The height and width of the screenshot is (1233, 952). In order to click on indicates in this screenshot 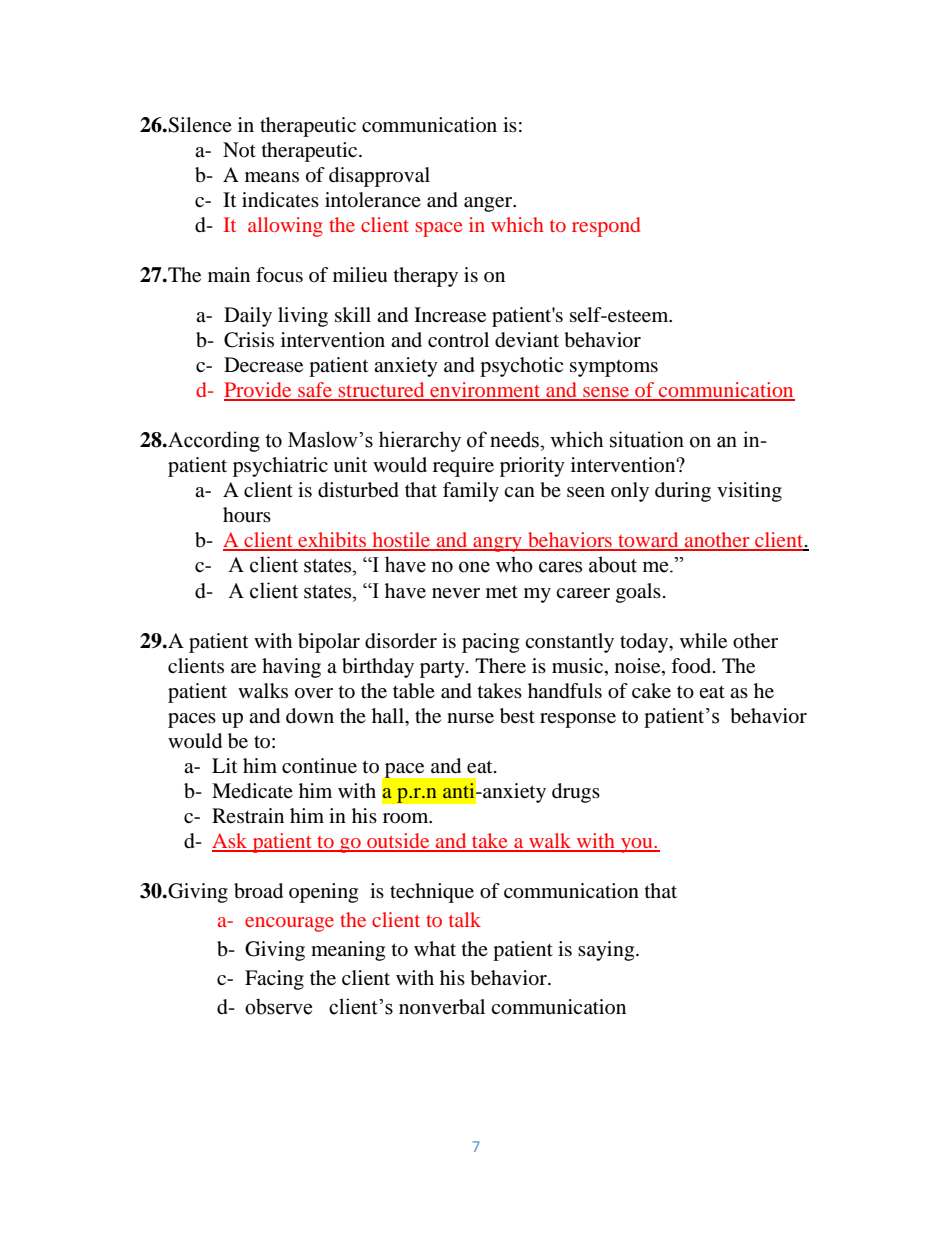, I will do `click(280, 200)`.
